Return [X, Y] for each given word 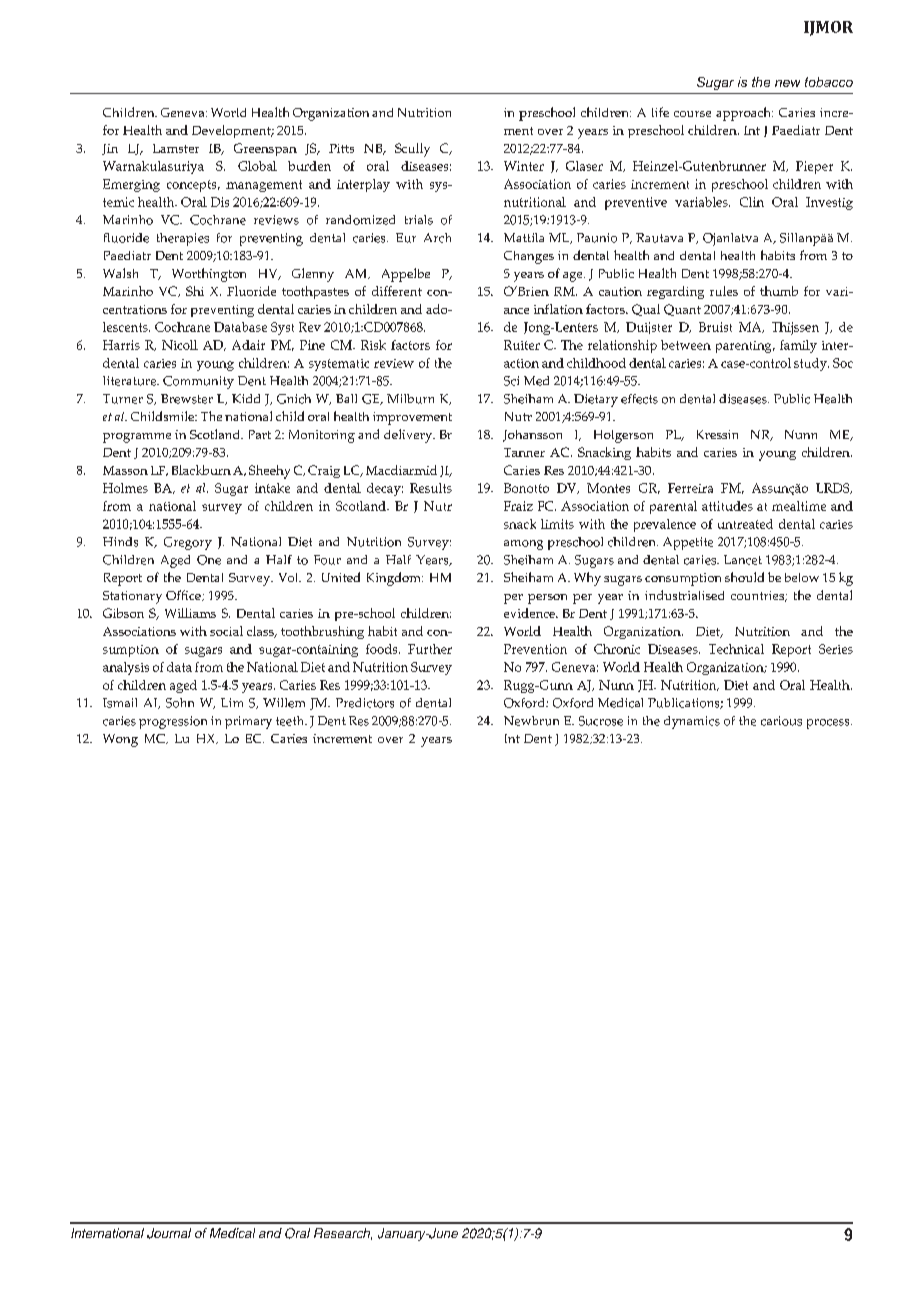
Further [430, 649]
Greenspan [265, 149]
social [226, 631]
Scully [412, 150]
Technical [736, 649]
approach [744, 114]
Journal [169, 1233]
